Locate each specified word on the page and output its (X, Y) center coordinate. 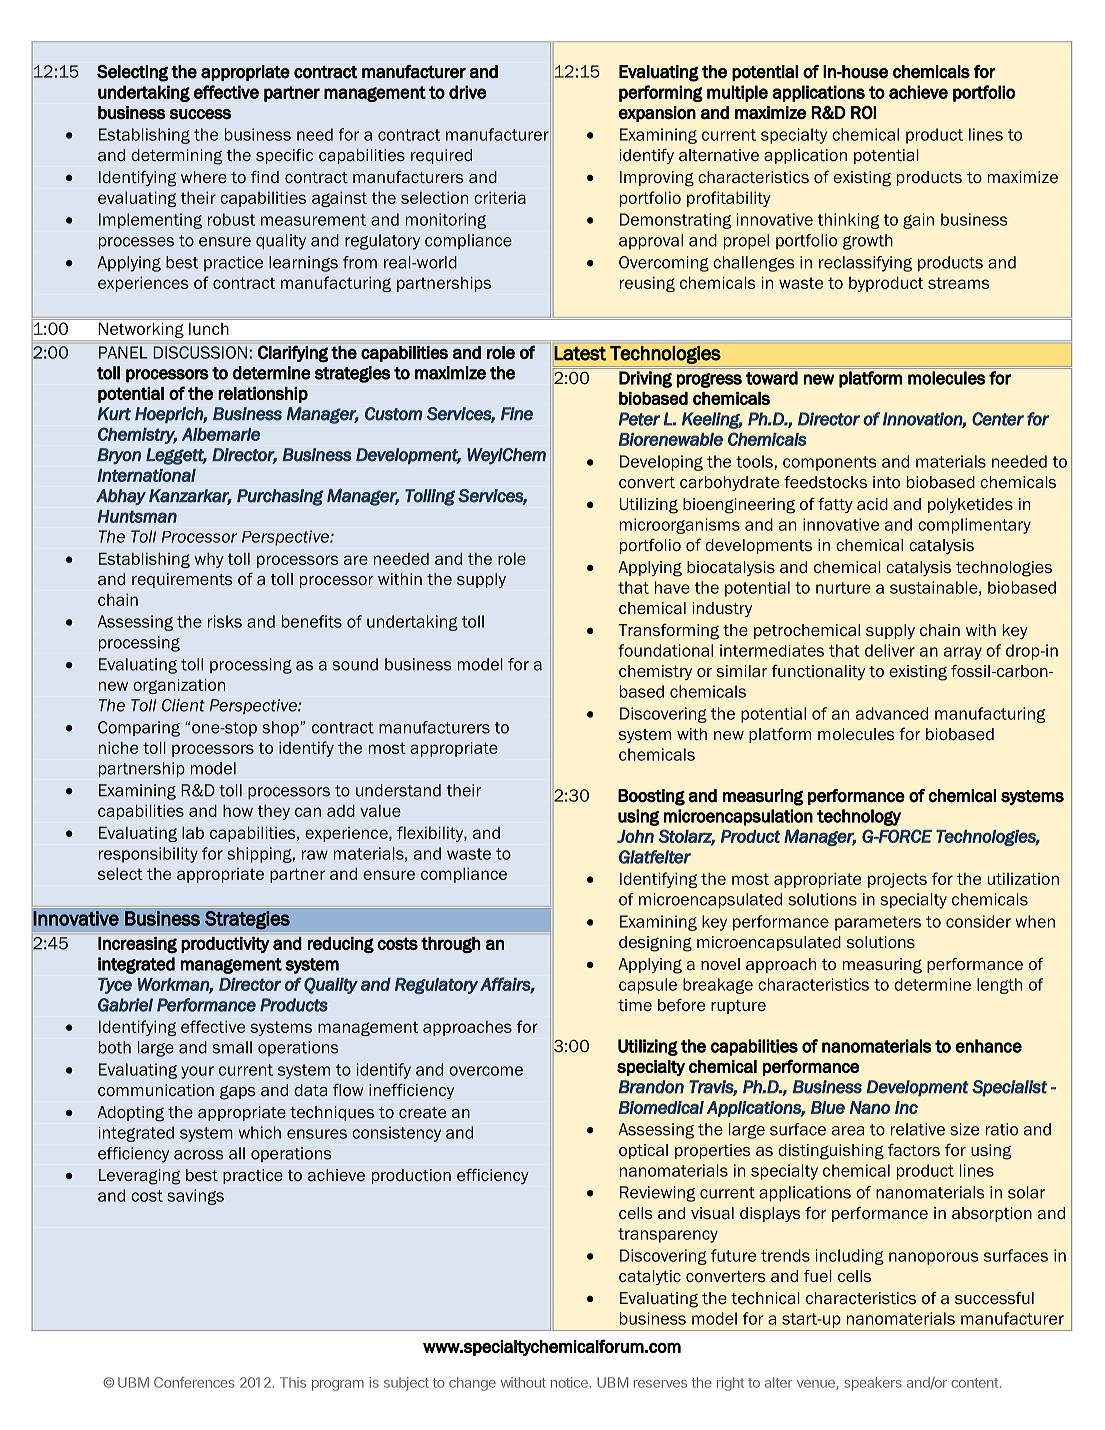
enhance (988, 1046)
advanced (892, 713)
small (232, 1047)
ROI (864, 112)
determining (176, 157)
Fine (517, 414)
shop (280, 729)
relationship (263, 395)
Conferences (194, 1382)
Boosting (651, 797)
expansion (657, 114)
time (635, 1005)
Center (998, 419)
